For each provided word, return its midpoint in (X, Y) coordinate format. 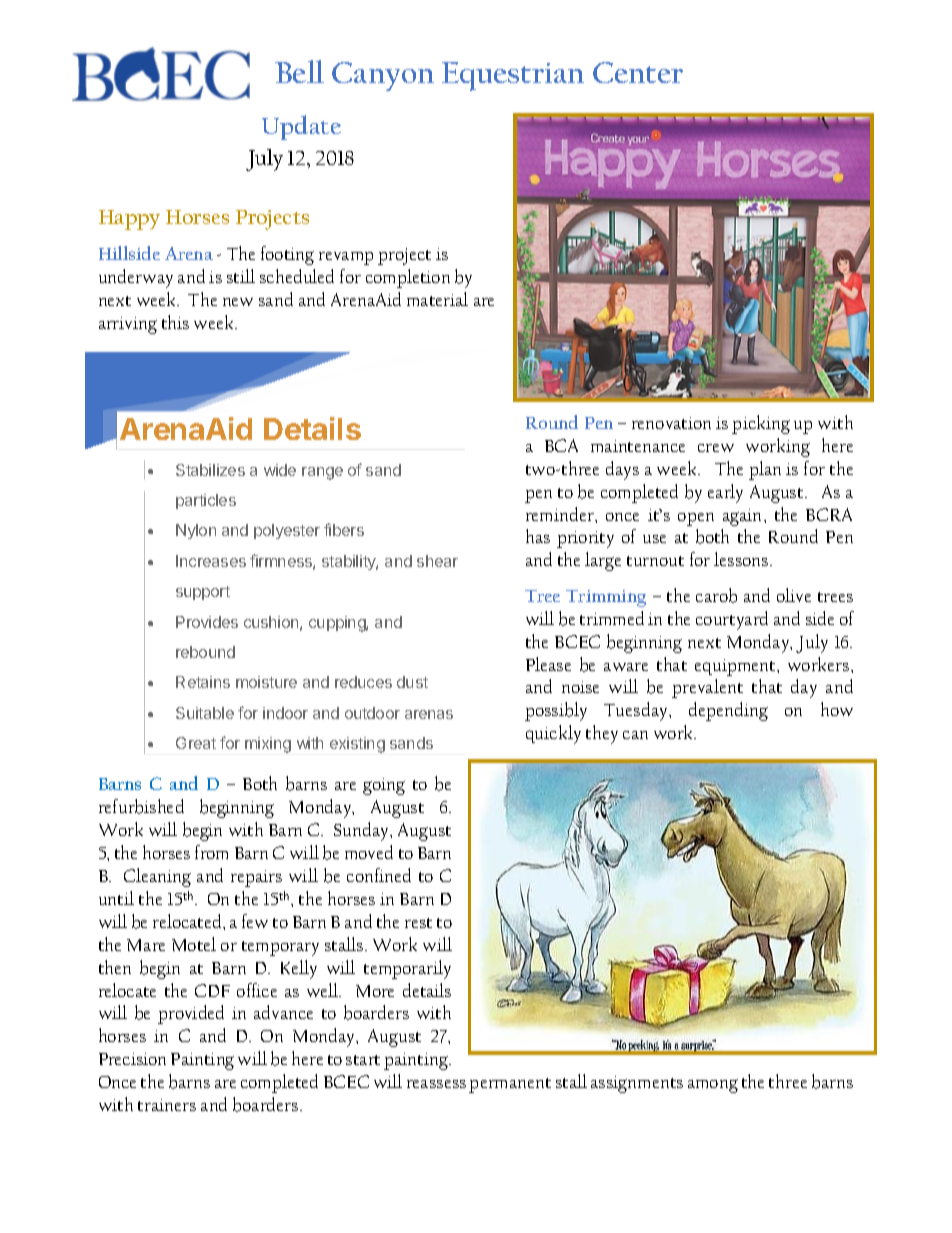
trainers (167, 1105)
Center (638, 72)
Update (301, 127)
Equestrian (513, 76)
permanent (510, 1085)
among (713, 1086)
